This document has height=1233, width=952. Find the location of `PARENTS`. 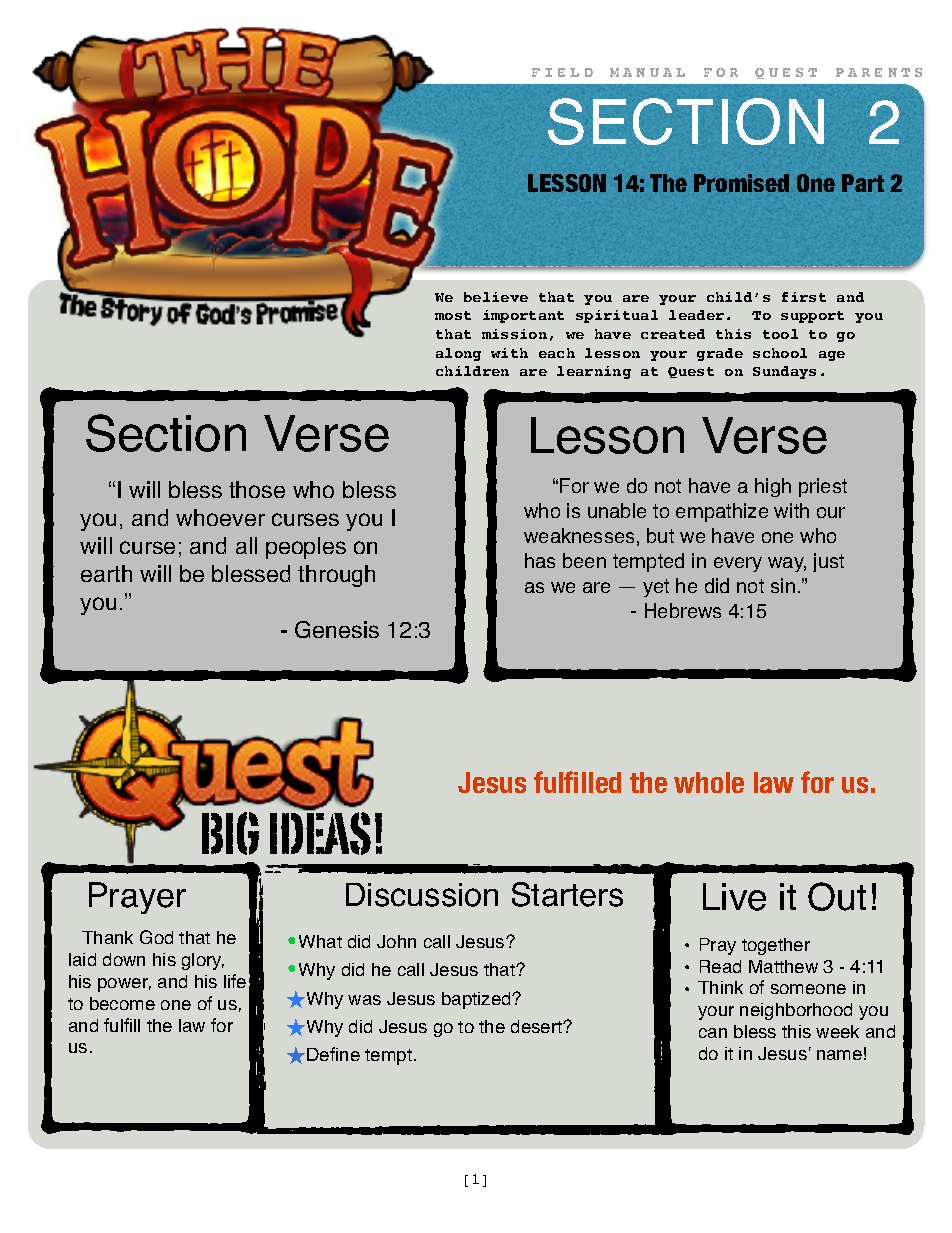

PARENTS is located at coordinates (879, 72).
